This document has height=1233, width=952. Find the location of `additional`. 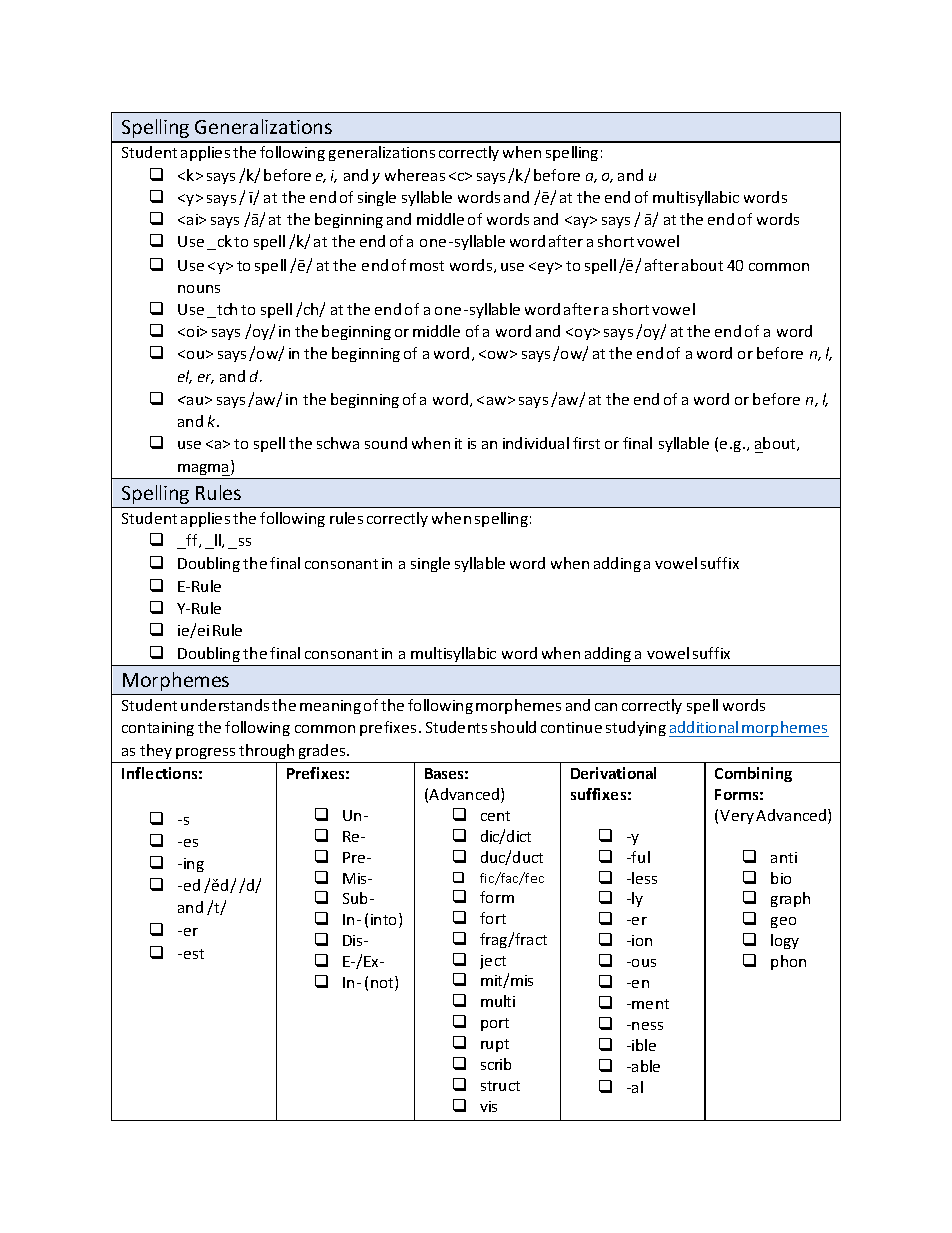

additional is located at coordinates (705, 729).
